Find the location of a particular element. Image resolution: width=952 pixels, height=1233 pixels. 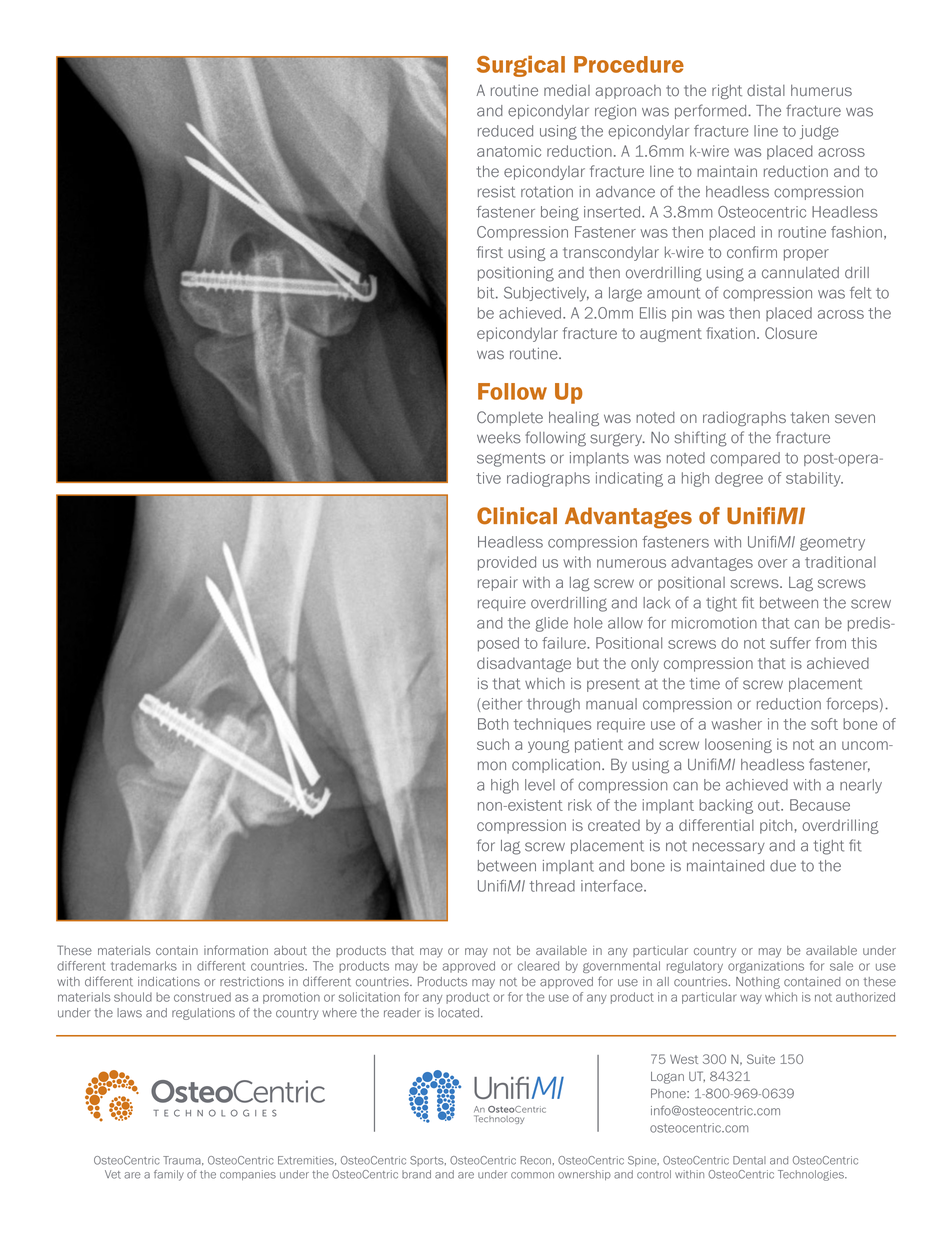

due is located at coordinates (783, 866).
